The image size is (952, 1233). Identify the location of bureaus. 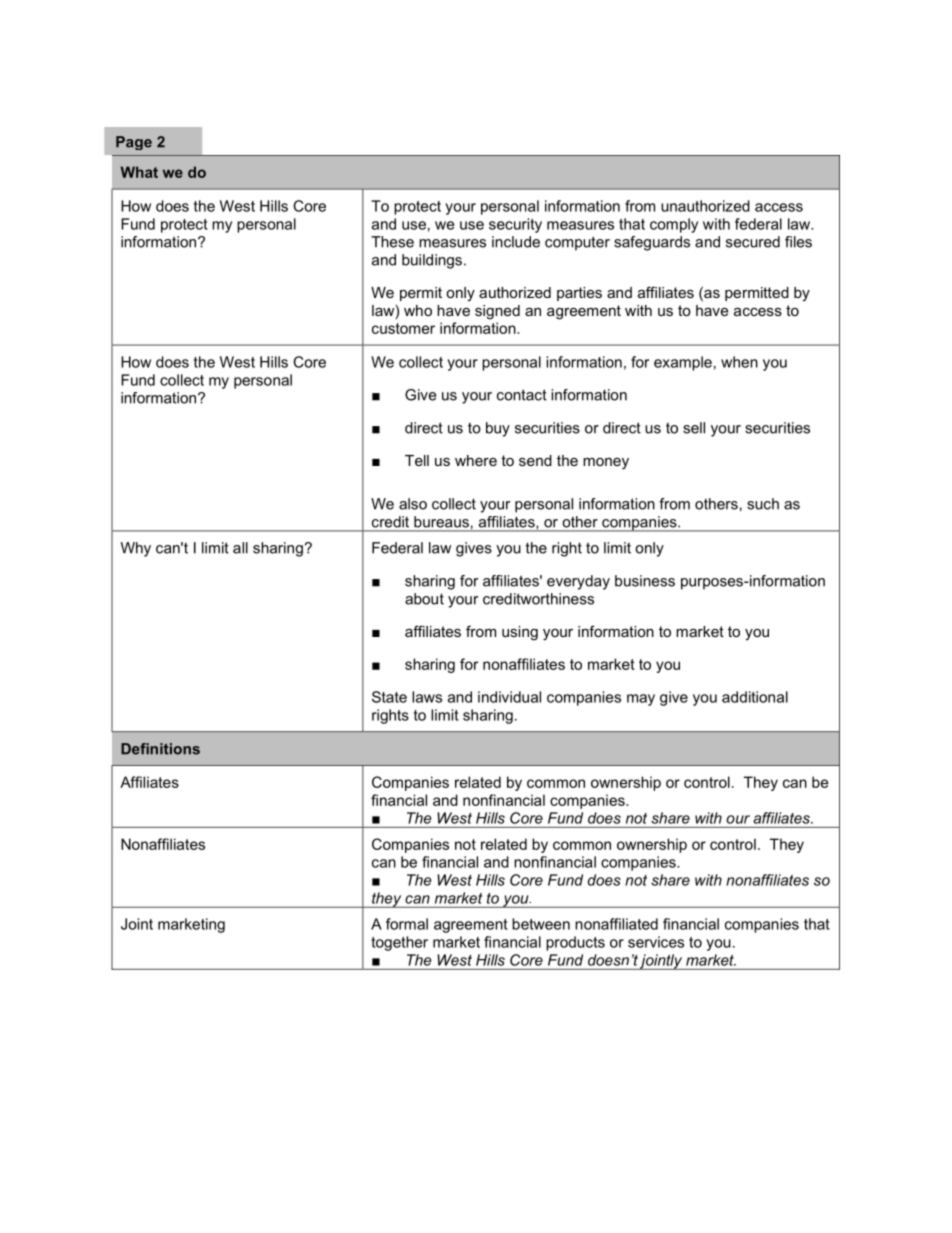
(441, 522).
